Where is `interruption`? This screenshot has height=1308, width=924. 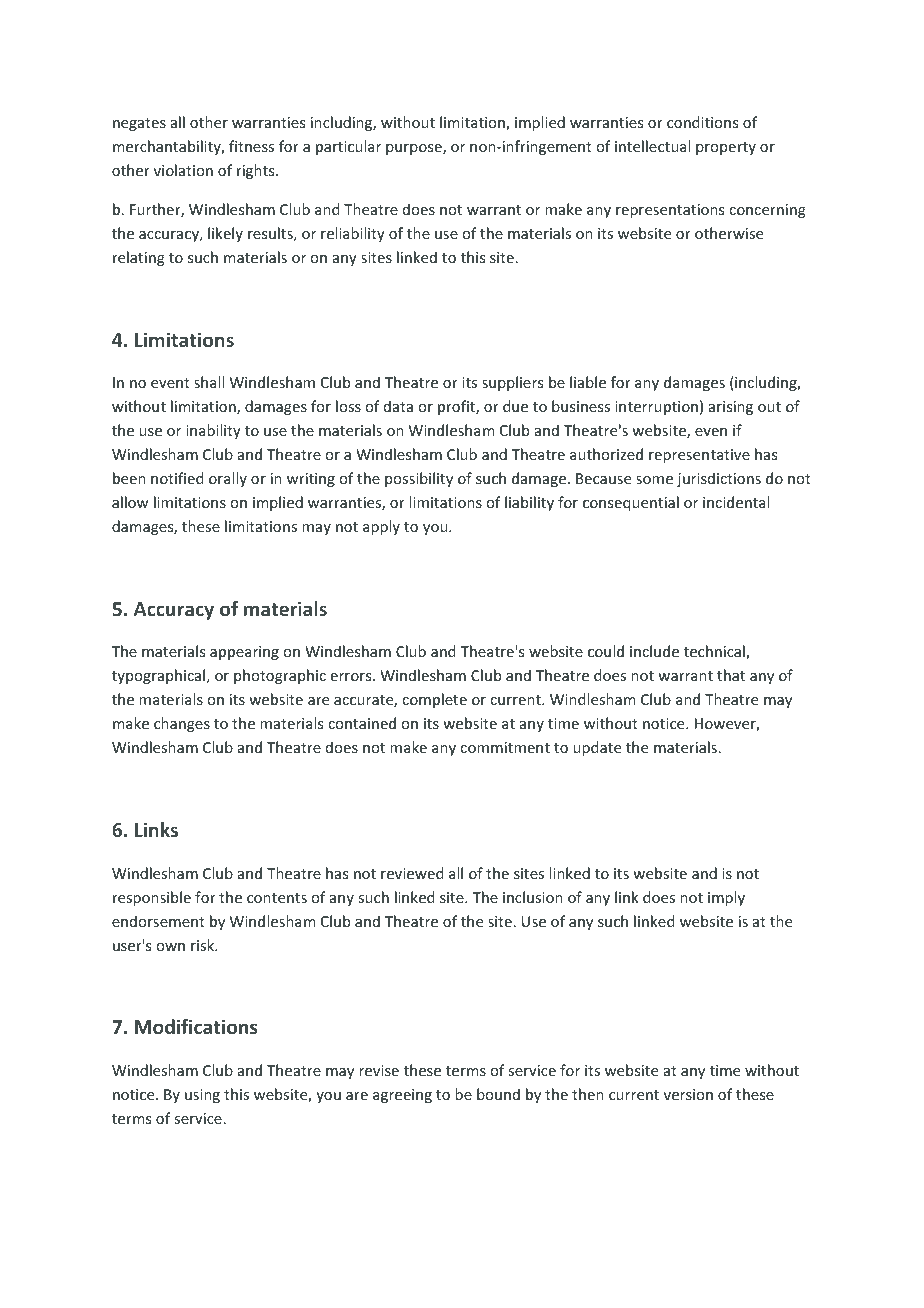
interruption is located at coordinates (656, 408).
